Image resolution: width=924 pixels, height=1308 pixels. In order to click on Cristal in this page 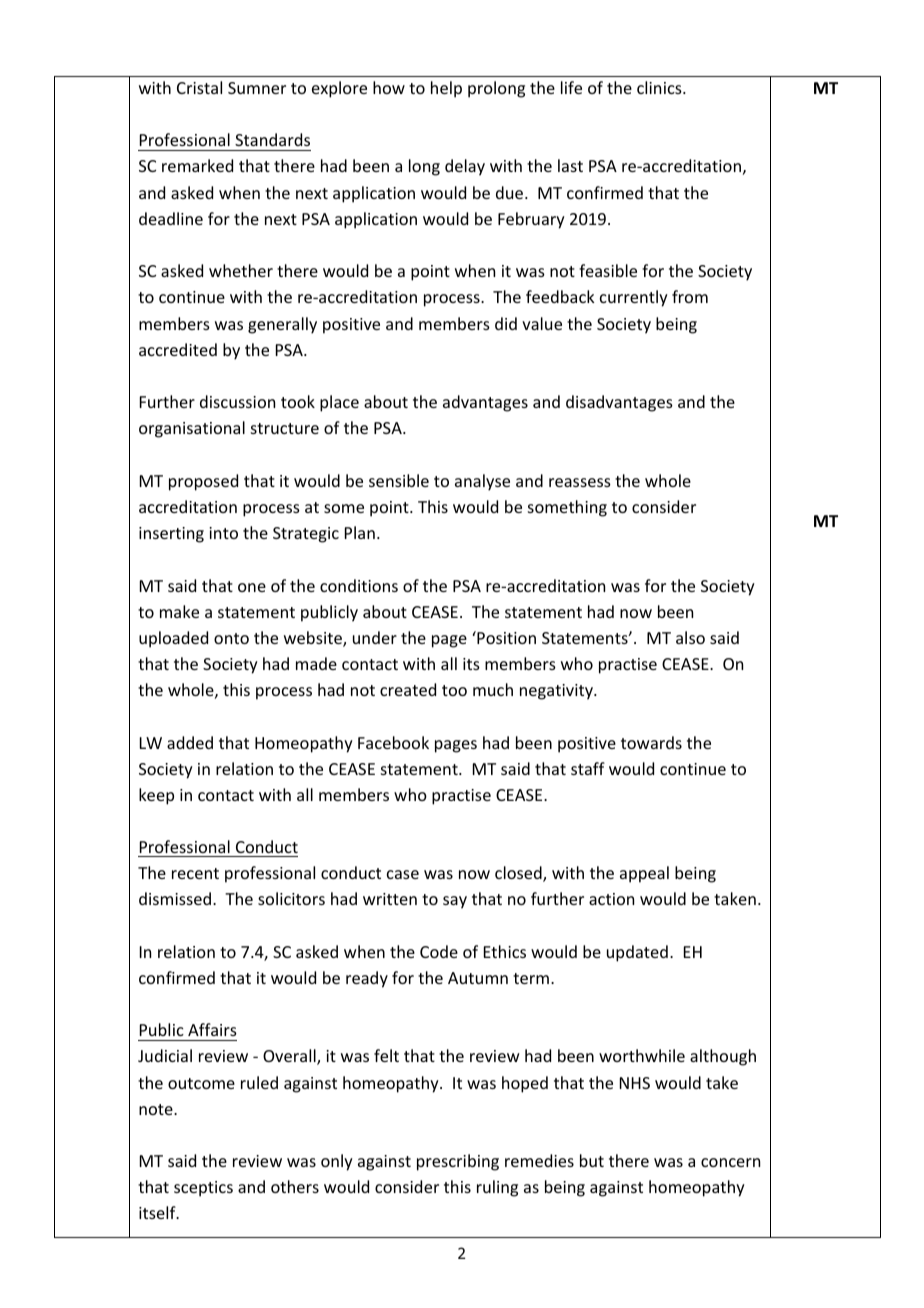, I will do `click(199, 87)`.
